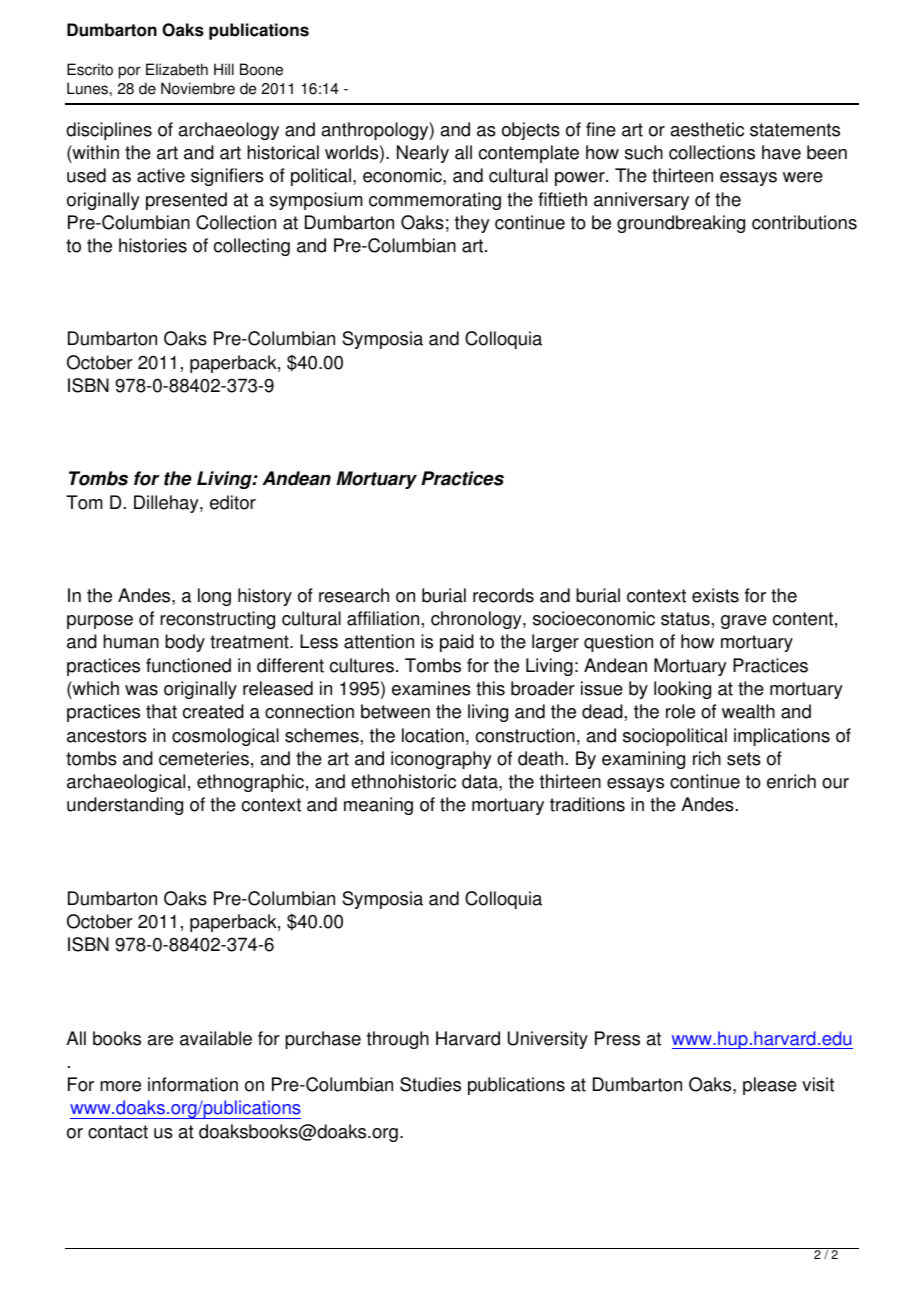 This document has height=1308, width=924. I want to click on objects, so click(531, 131).
